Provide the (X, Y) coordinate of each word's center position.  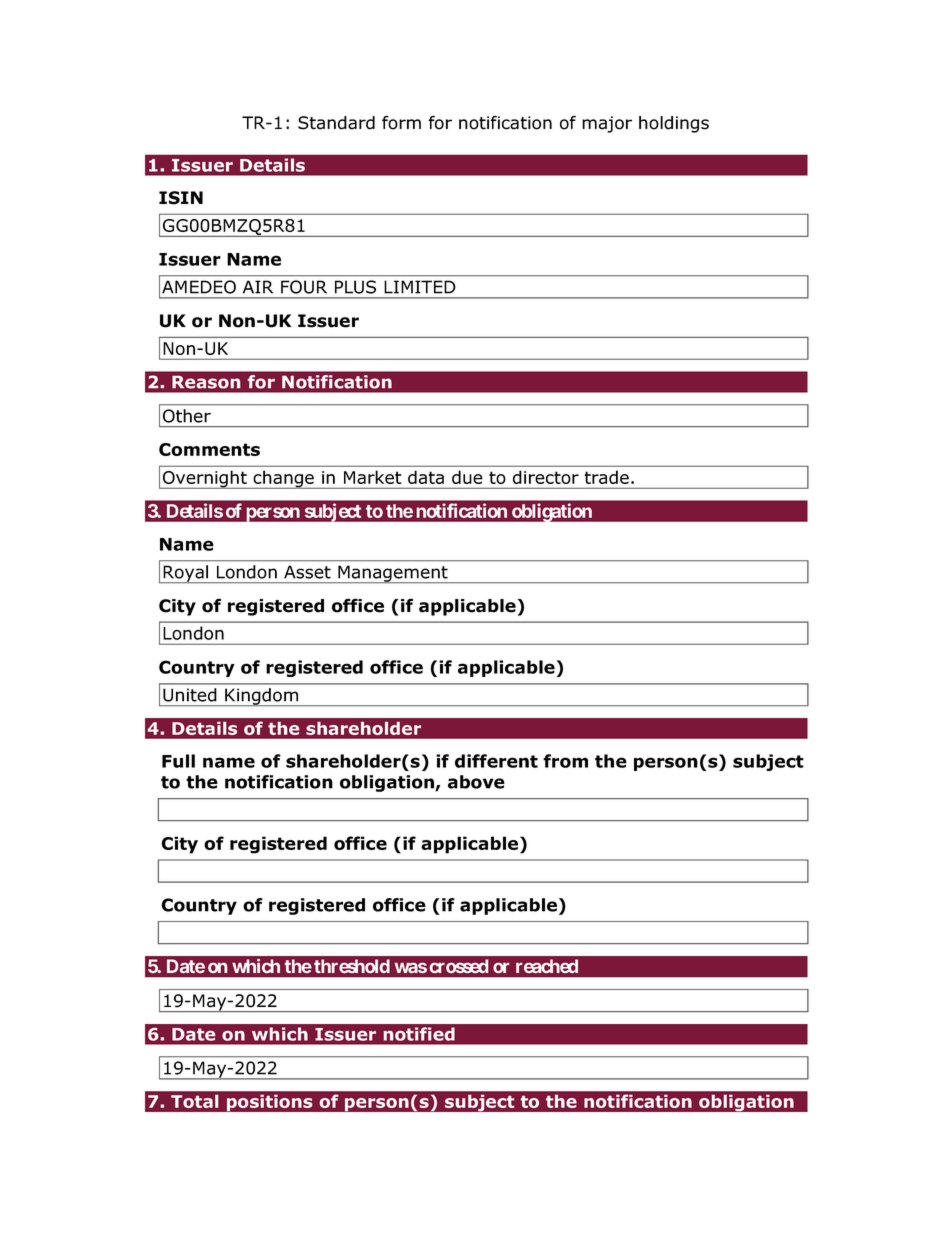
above (476, 782)
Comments (209, 449)
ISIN (181, 198)
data (426, 477)
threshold (352, 966)
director (546, 477)
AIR (258, 287)
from (565, 761)
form (401, 122)
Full (178, 761)
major (607, 124)
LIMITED (420, 287)
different (496, 761)
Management (393, 574)
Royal (186, 574)
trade (607, 477)
